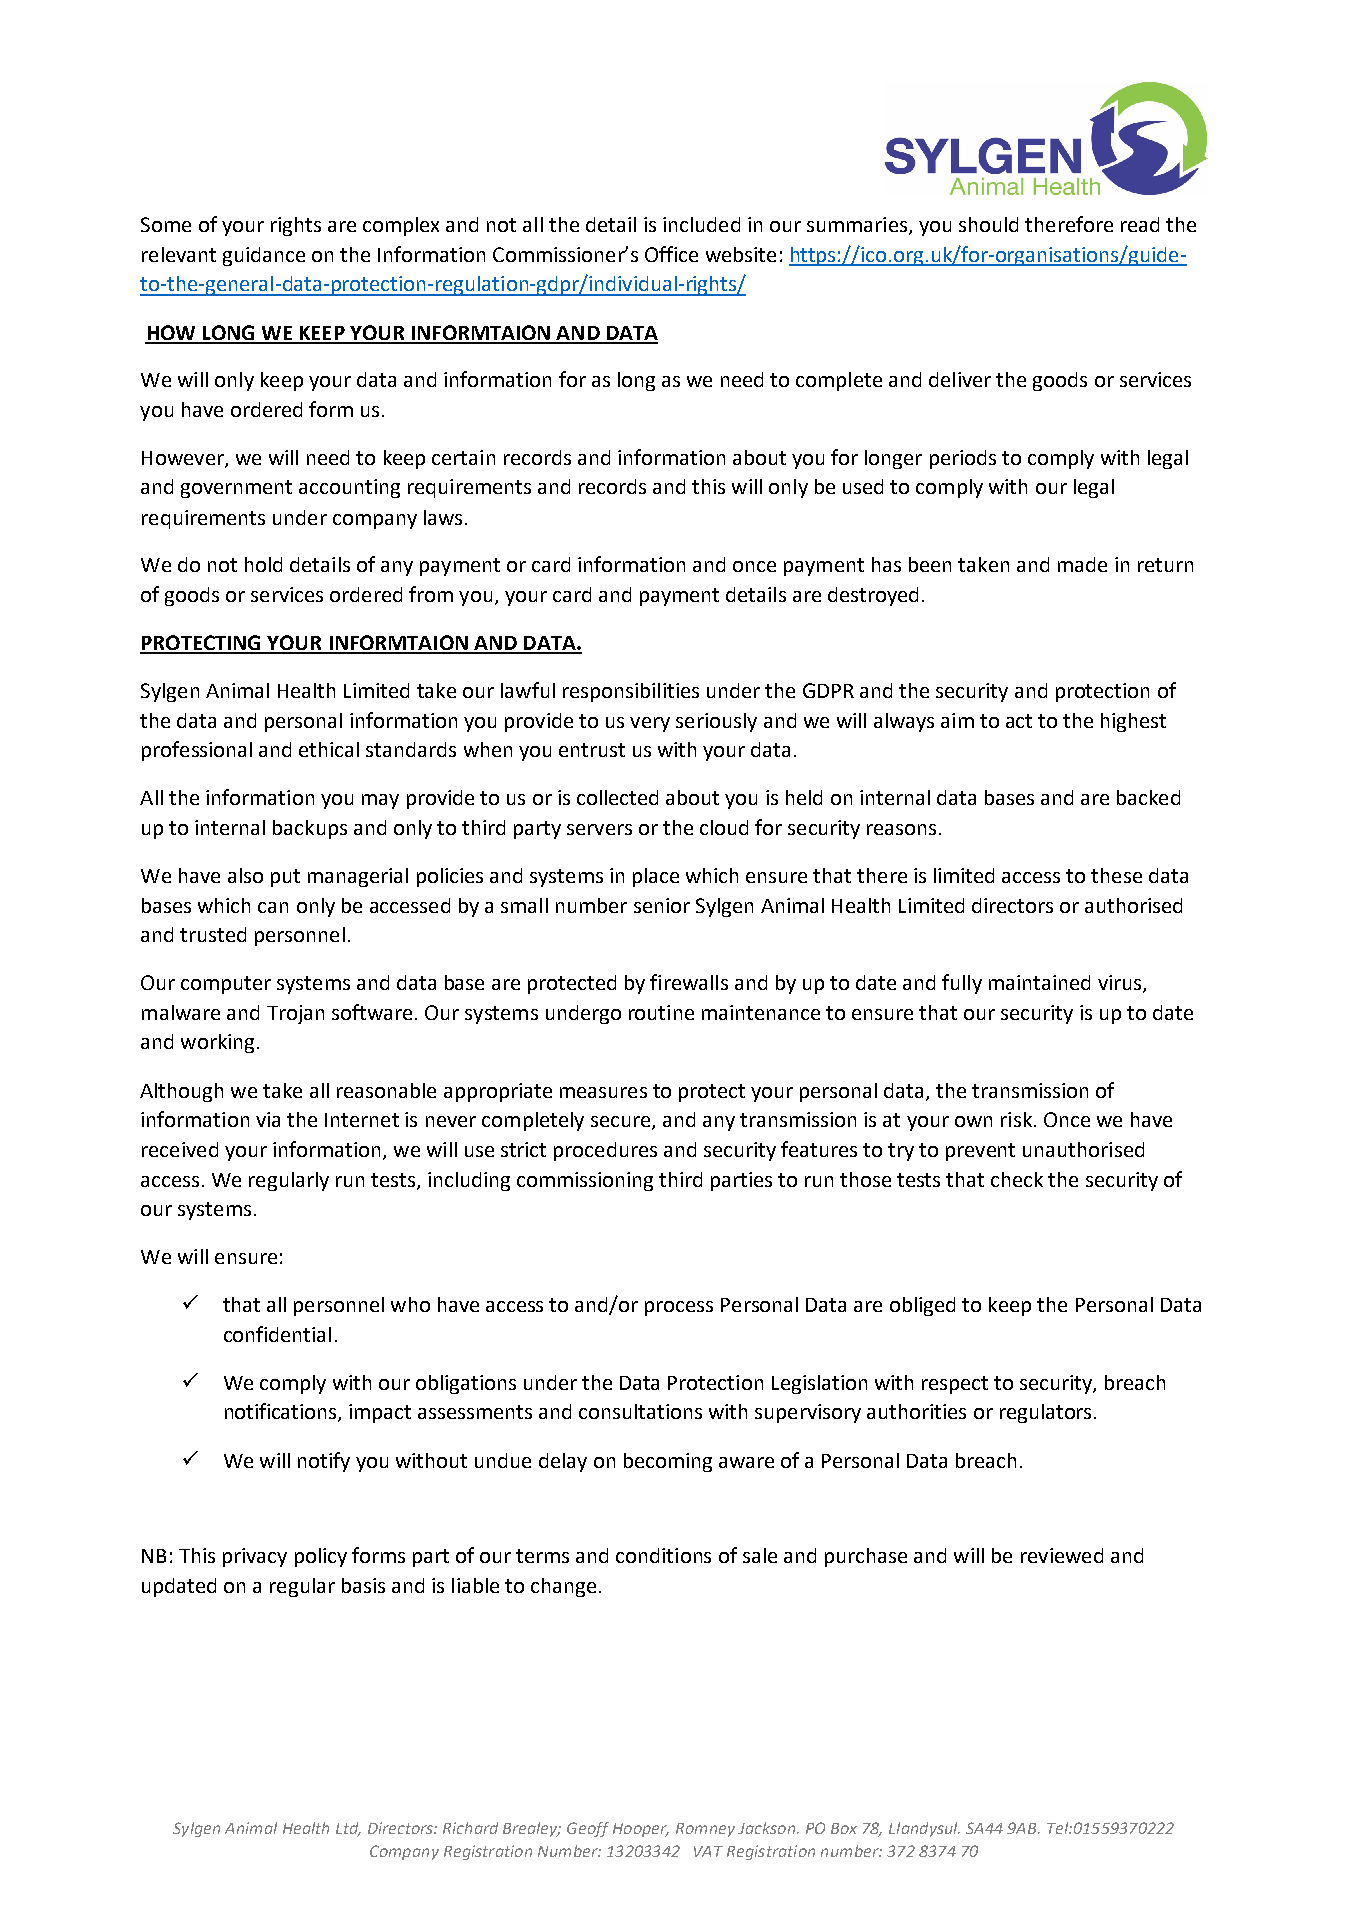 This image has height=1920, width=1357. I want to click on Office, so click(671, 254).
